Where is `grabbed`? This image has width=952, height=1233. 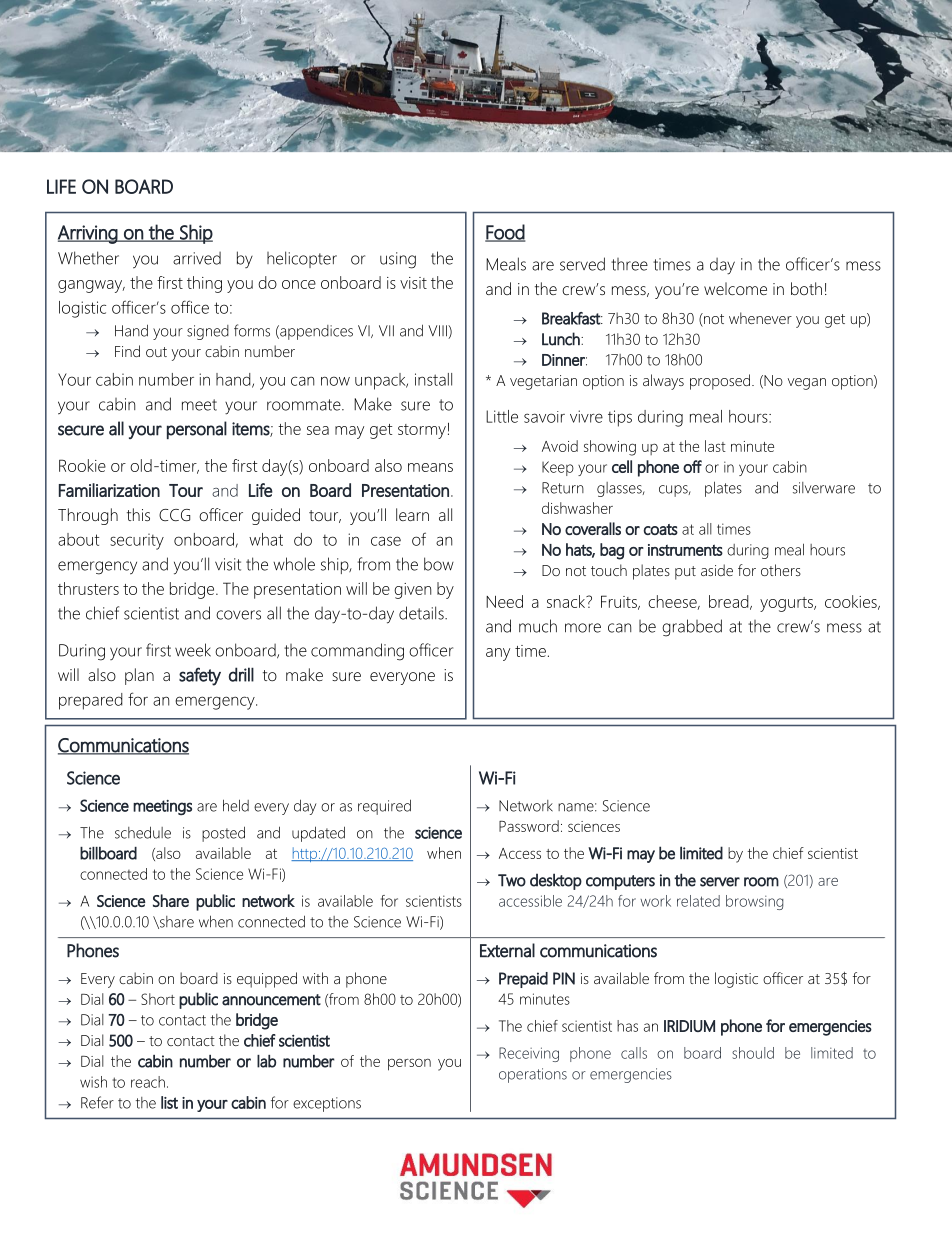
grabbed is located at coordinates (692, 628).
